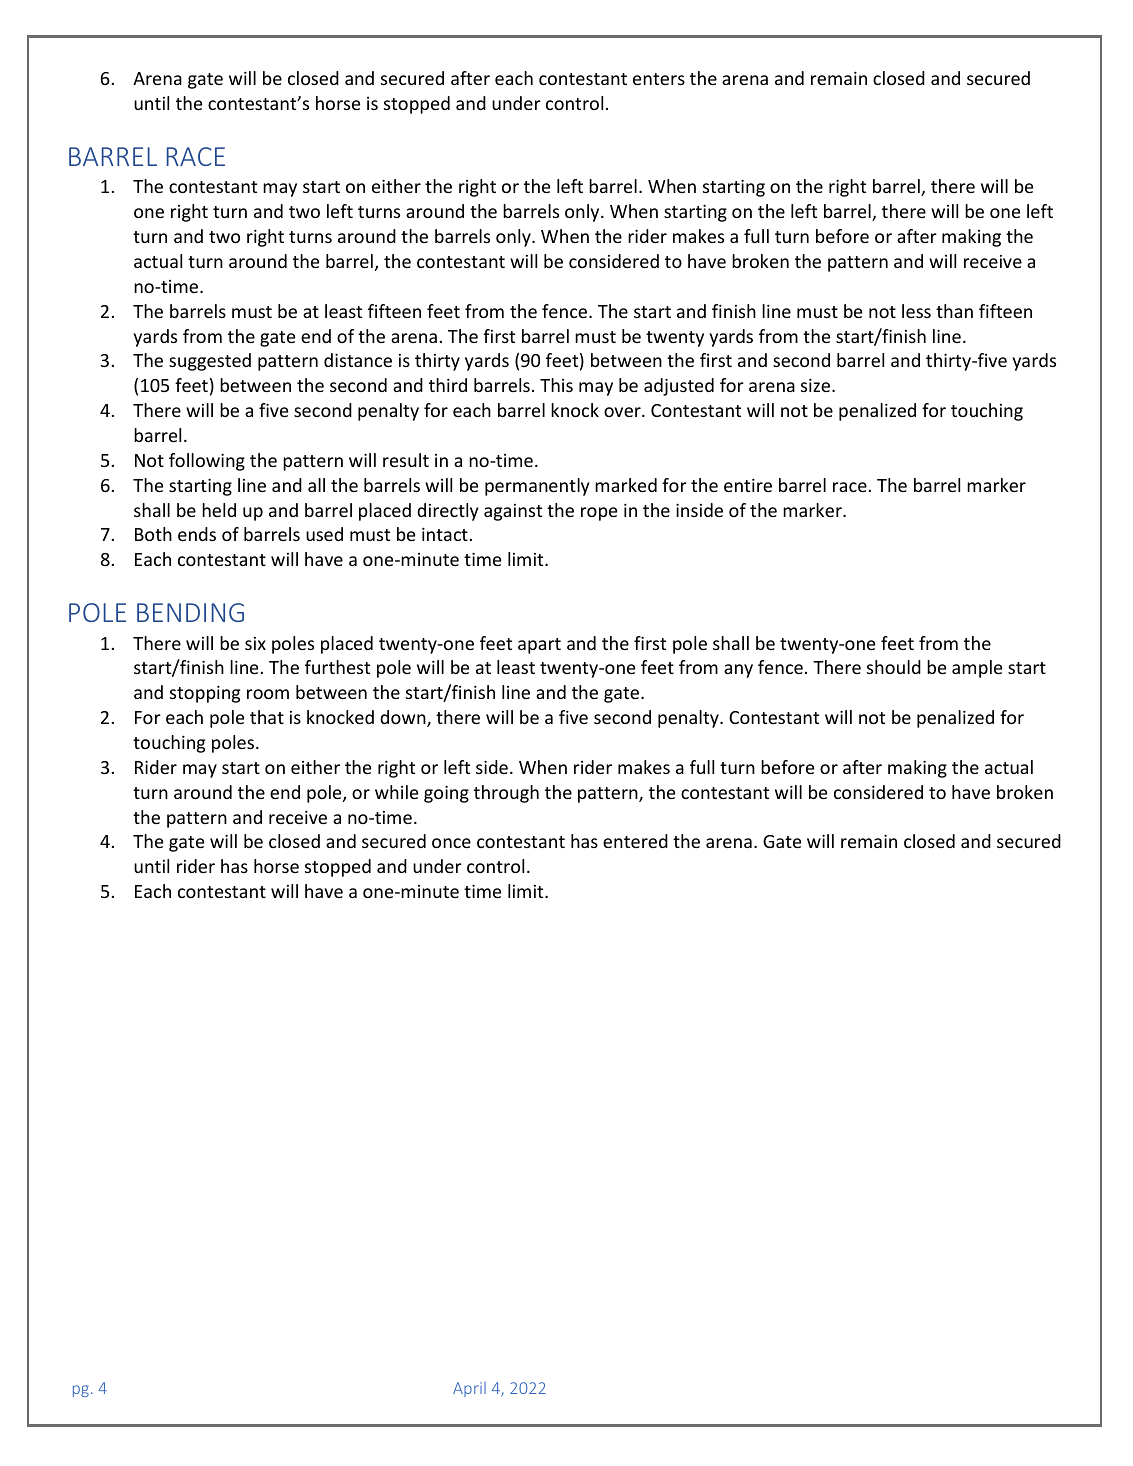  What do you see at coordinates (210, 362) in the image?
I see `suggested` at bounding box center [210, 362].
